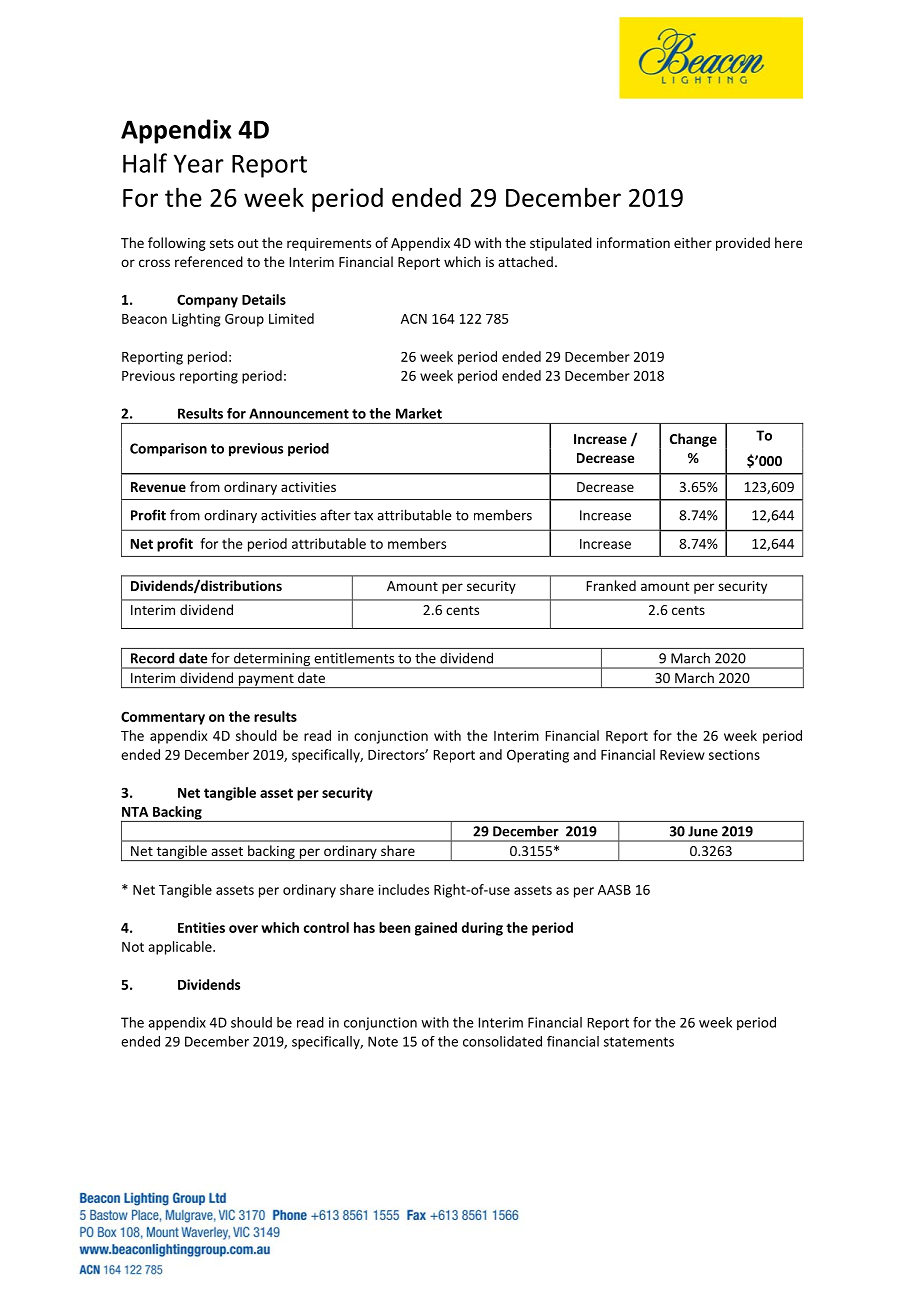  What do you see at coordinates (266, 681) in the image?
I see `payment` at bounding box center [266, 681].
